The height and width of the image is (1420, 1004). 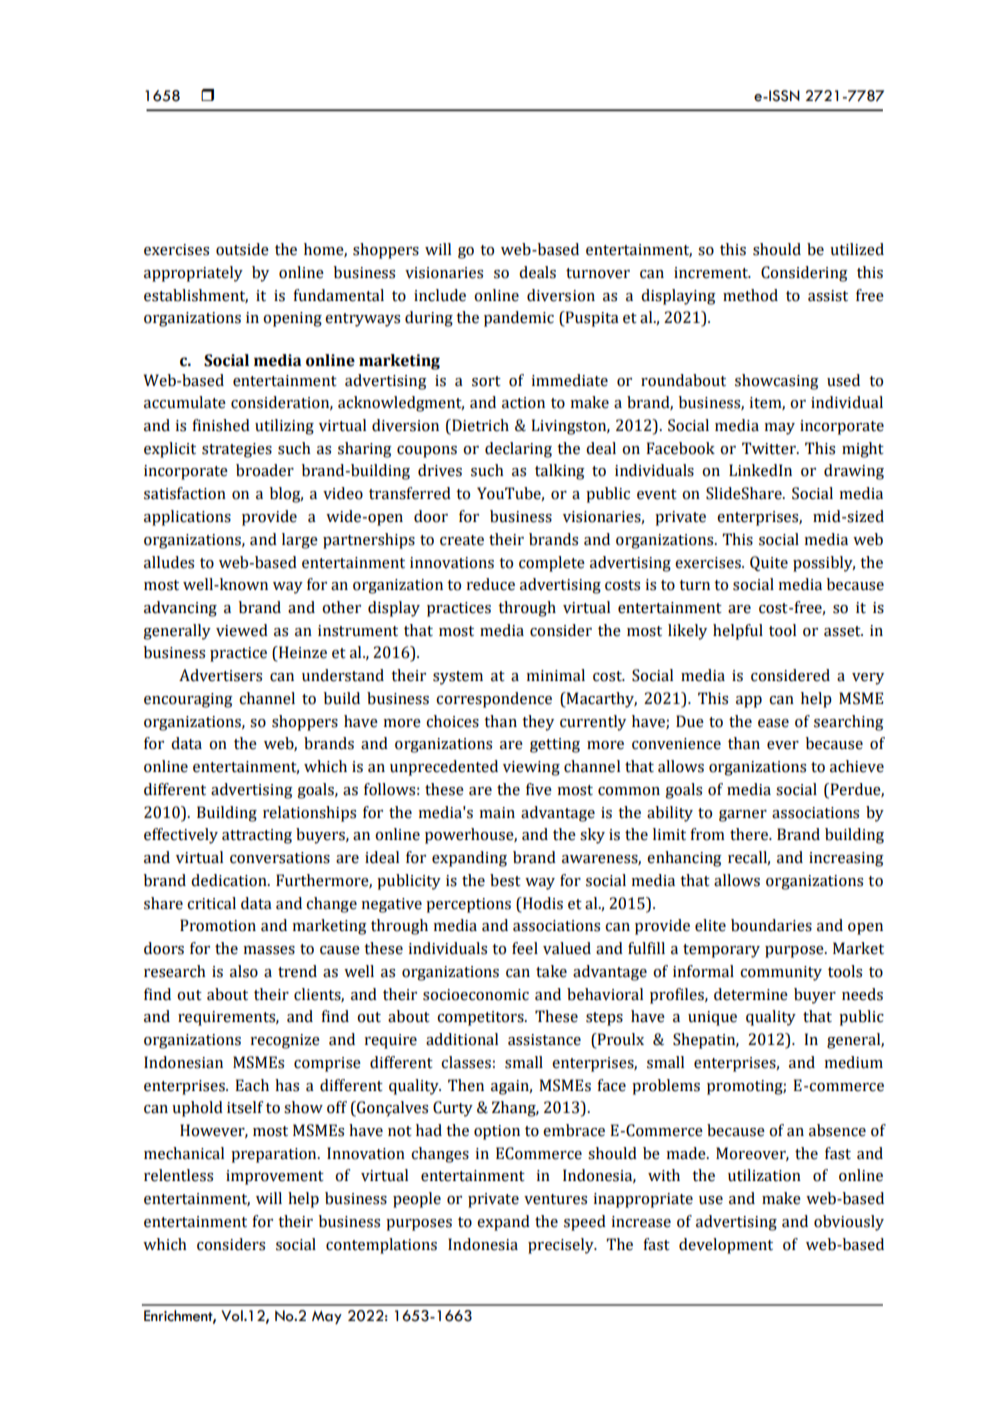 I want to click on also, so click(x=244, y=971).
